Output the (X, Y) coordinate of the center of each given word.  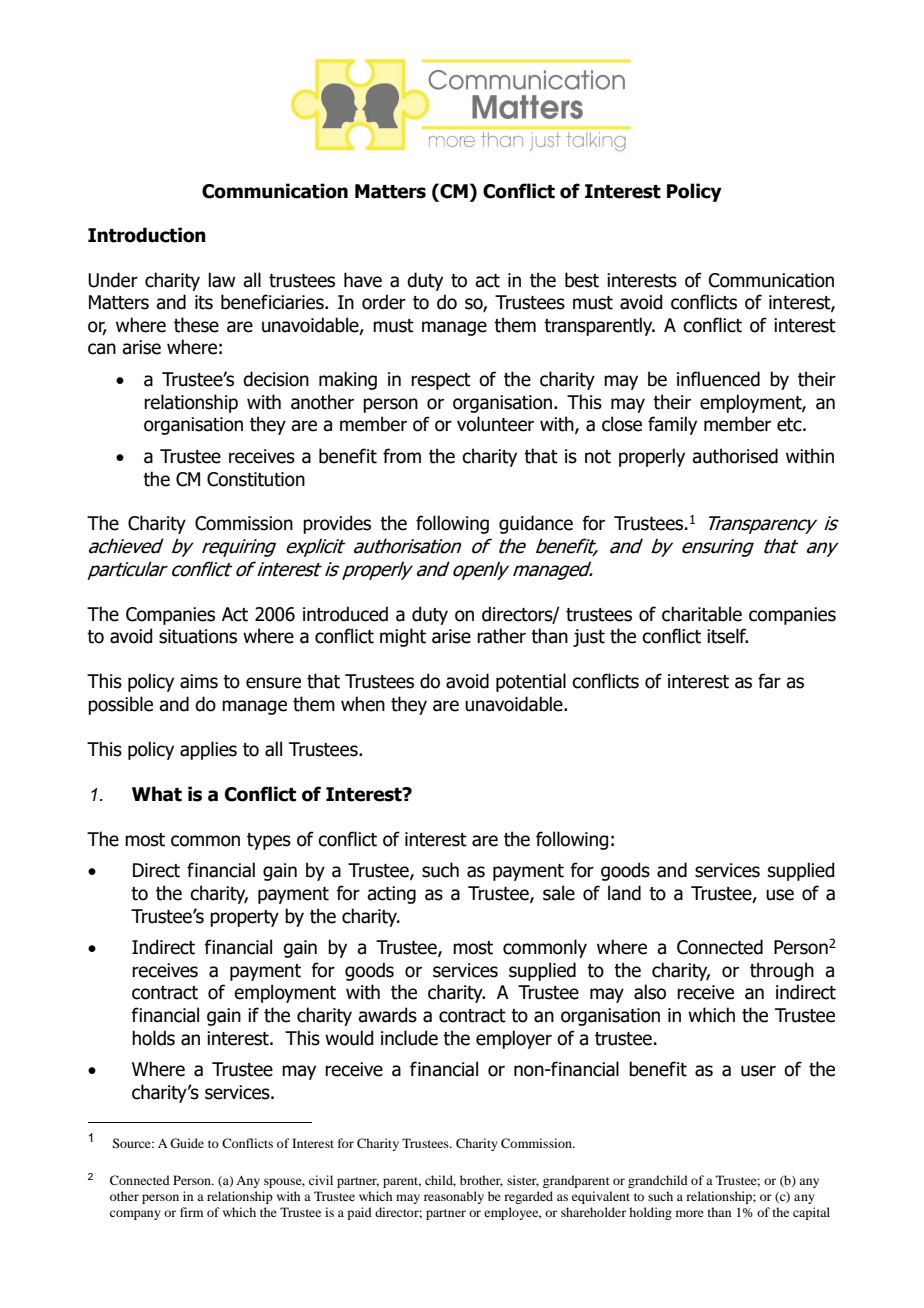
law (221, 280)
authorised (735, 456)
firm (191, 1212)
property (244, 918)
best (582, 280)
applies (208, 750)
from (402, 456)
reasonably (454, 1197)
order (384, 302)
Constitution (256, 479)
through (782, 971)
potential (531, 682)
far (769, 681)
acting (391, 895)
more (690, 1213)
